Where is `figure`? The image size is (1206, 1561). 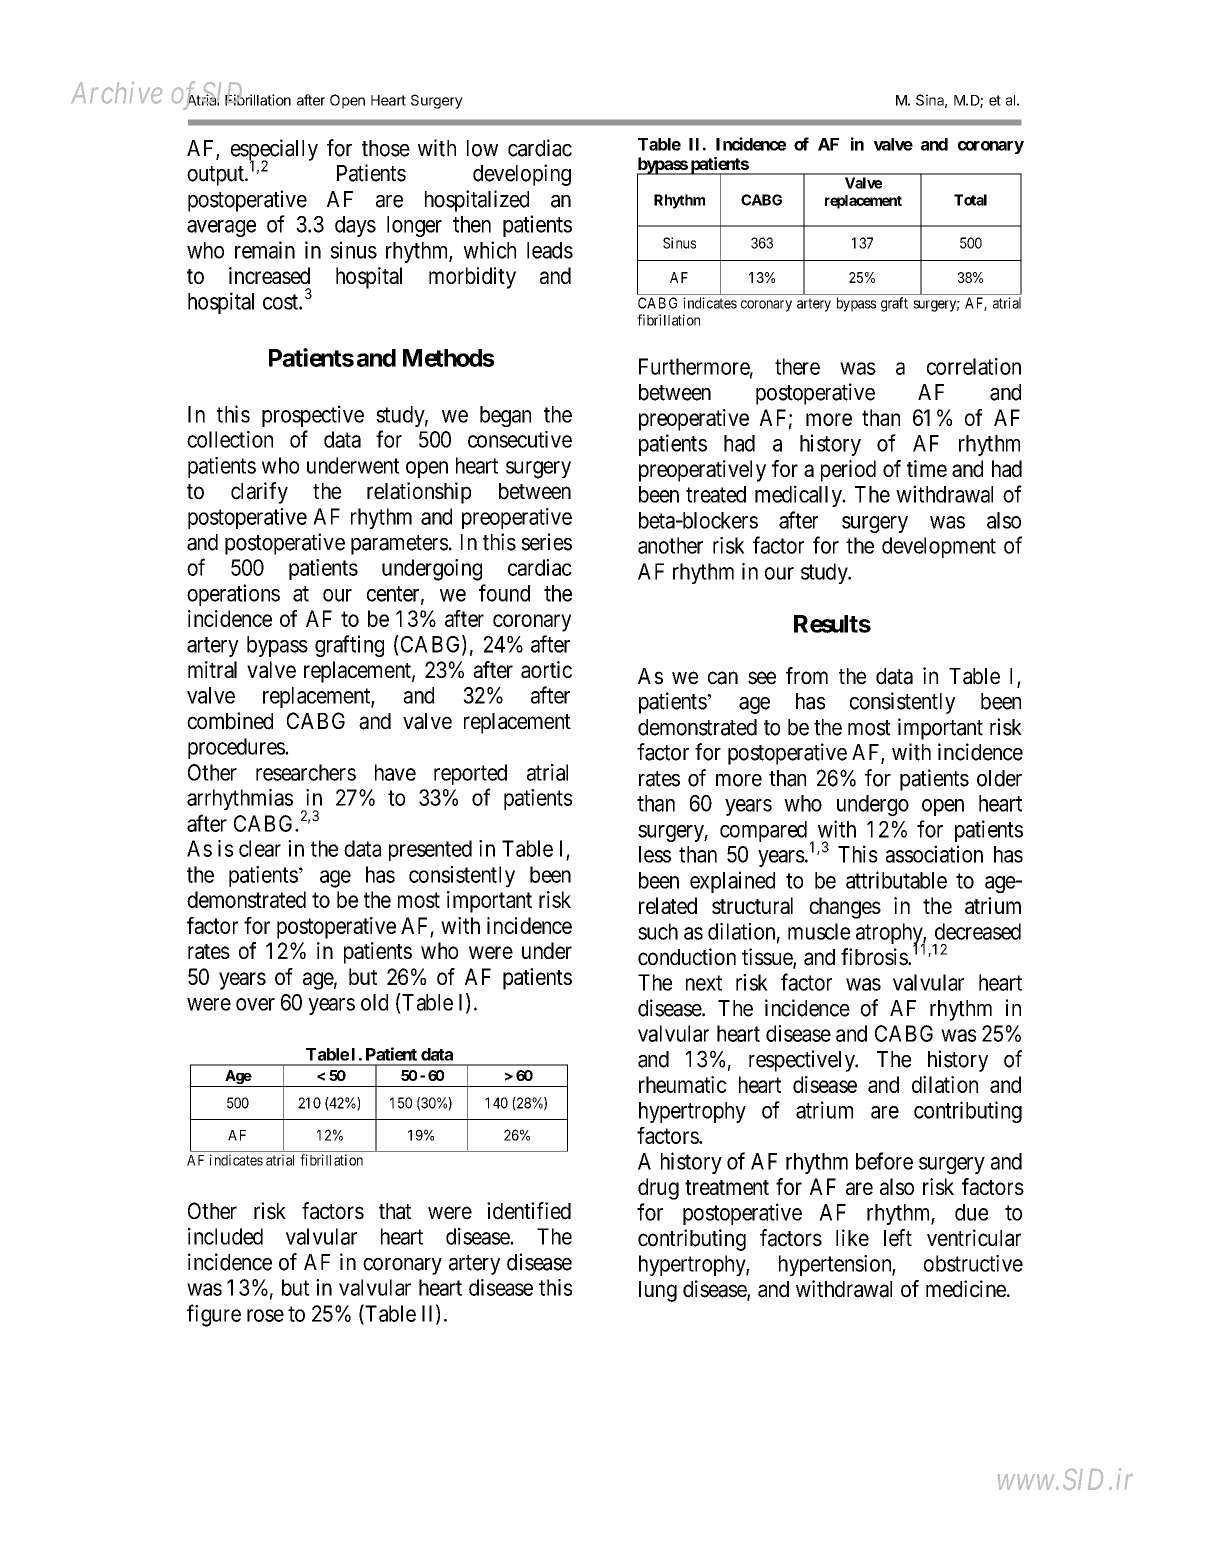
figure is located at coordinates (214, 1315).
